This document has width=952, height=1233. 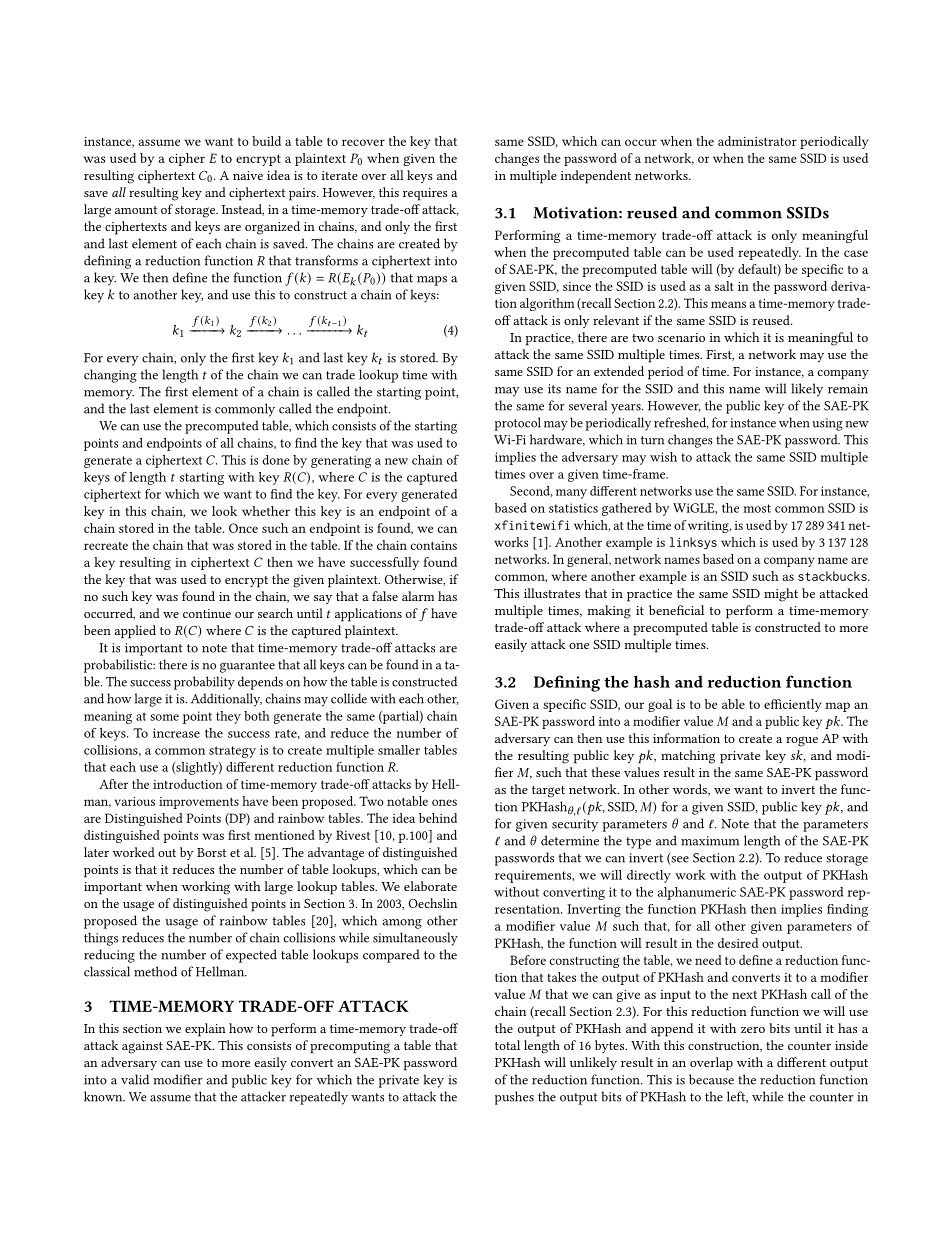 I want to click on most, so click(x=757, y=508).
